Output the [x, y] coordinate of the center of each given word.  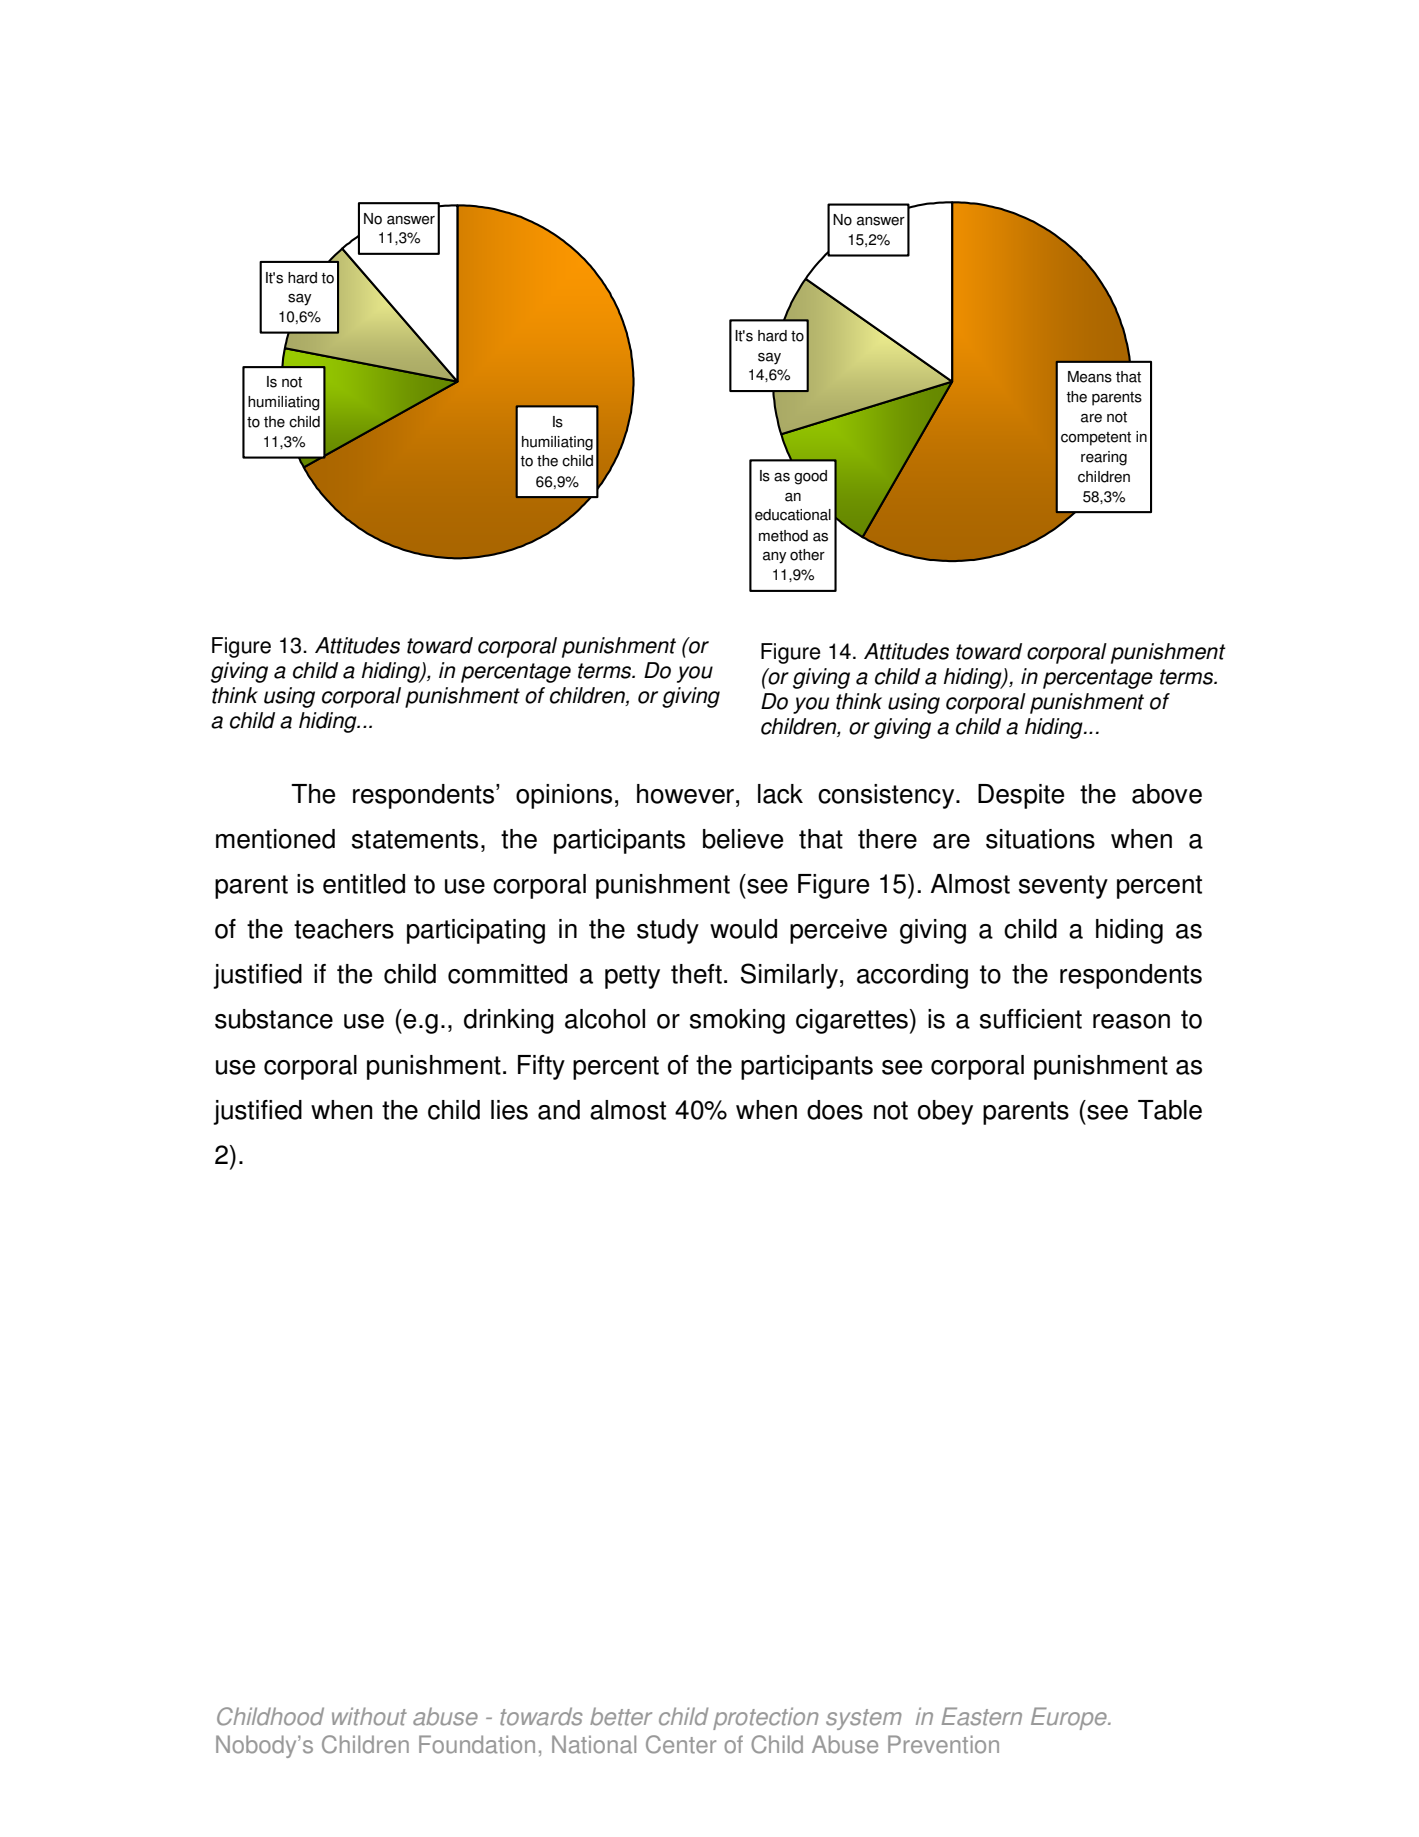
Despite [1021, 796]
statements [415, 839]
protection [765, 1718]
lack [780, 794]
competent [1096, 439]
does [835, 1110]
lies [509, 1110]
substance [274, 1019]
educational [793, 515]
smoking [737, 1021]
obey [945, 1112]
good [810, 477]
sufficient [1031, 1019]
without [369, 1716]
